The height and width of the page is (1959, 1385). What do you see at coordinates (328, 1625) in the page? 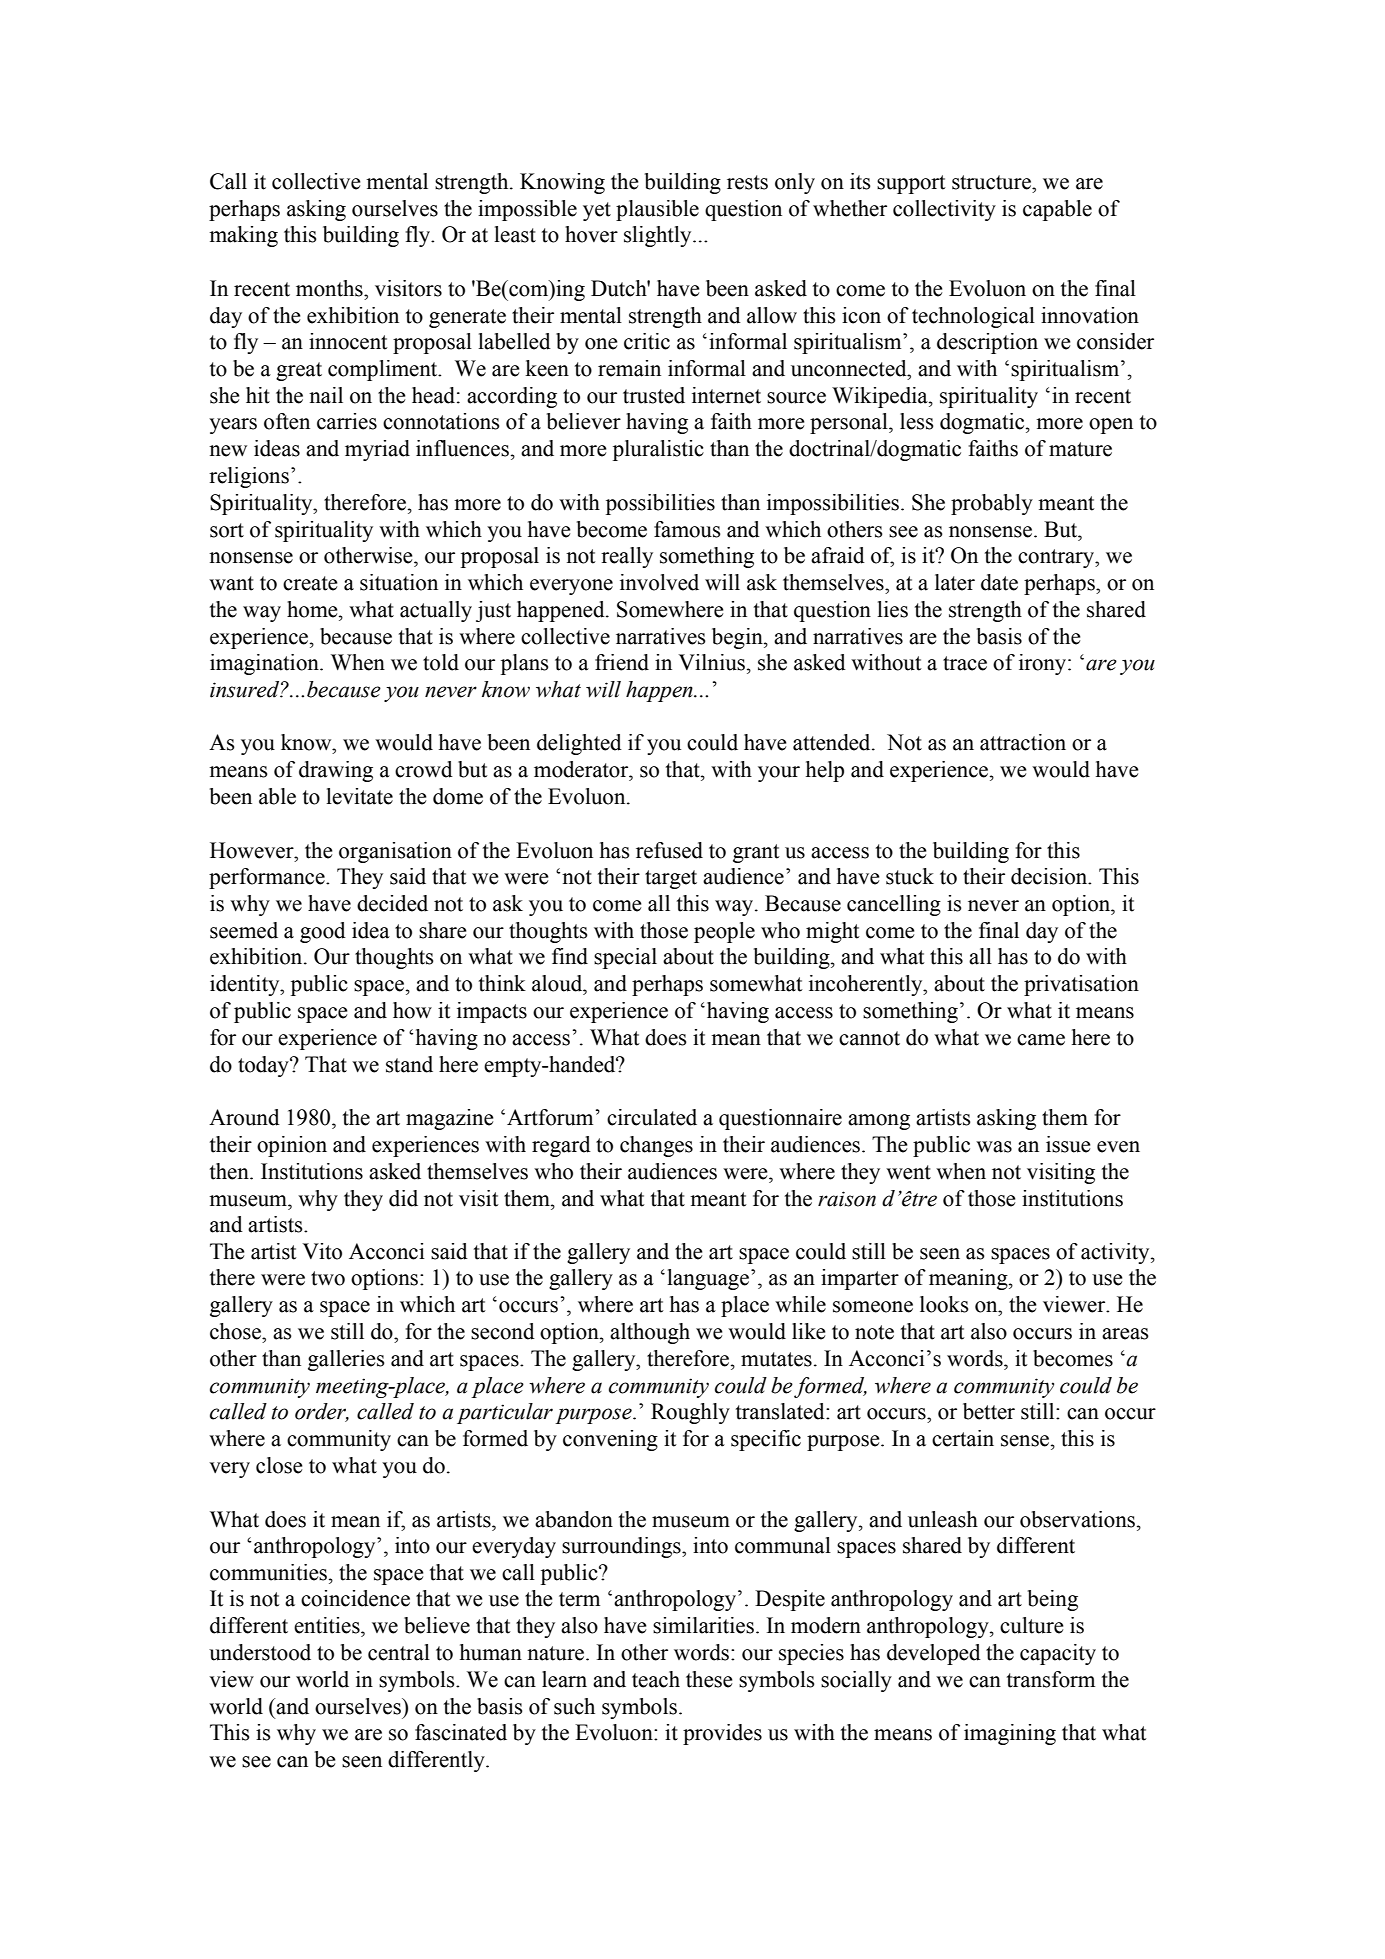
I see `entities` at bounding box center [328, 1625].
